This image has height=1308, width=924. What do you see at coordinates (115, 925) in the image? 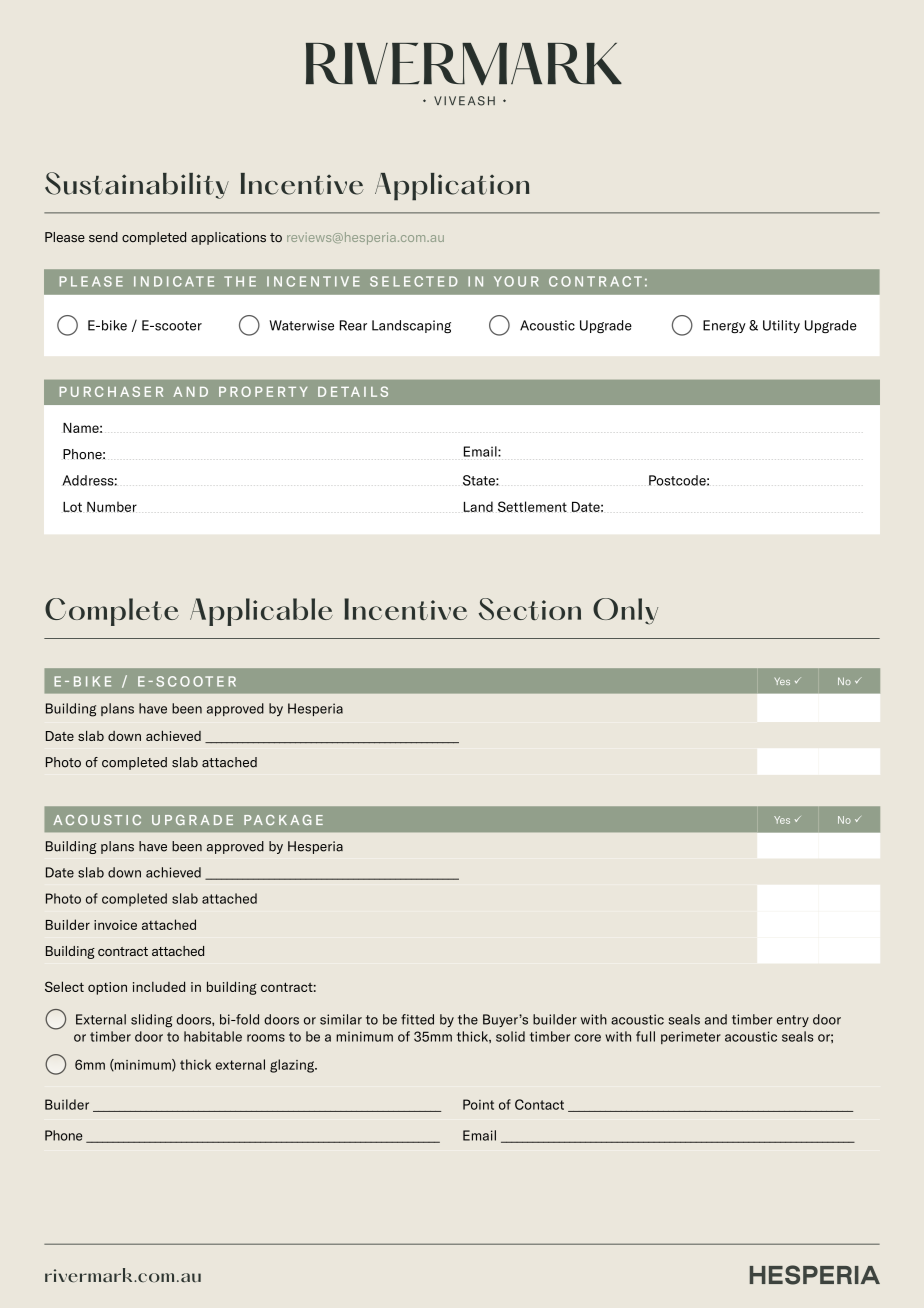
I see `invoice` at bounding box center [115, 925].
